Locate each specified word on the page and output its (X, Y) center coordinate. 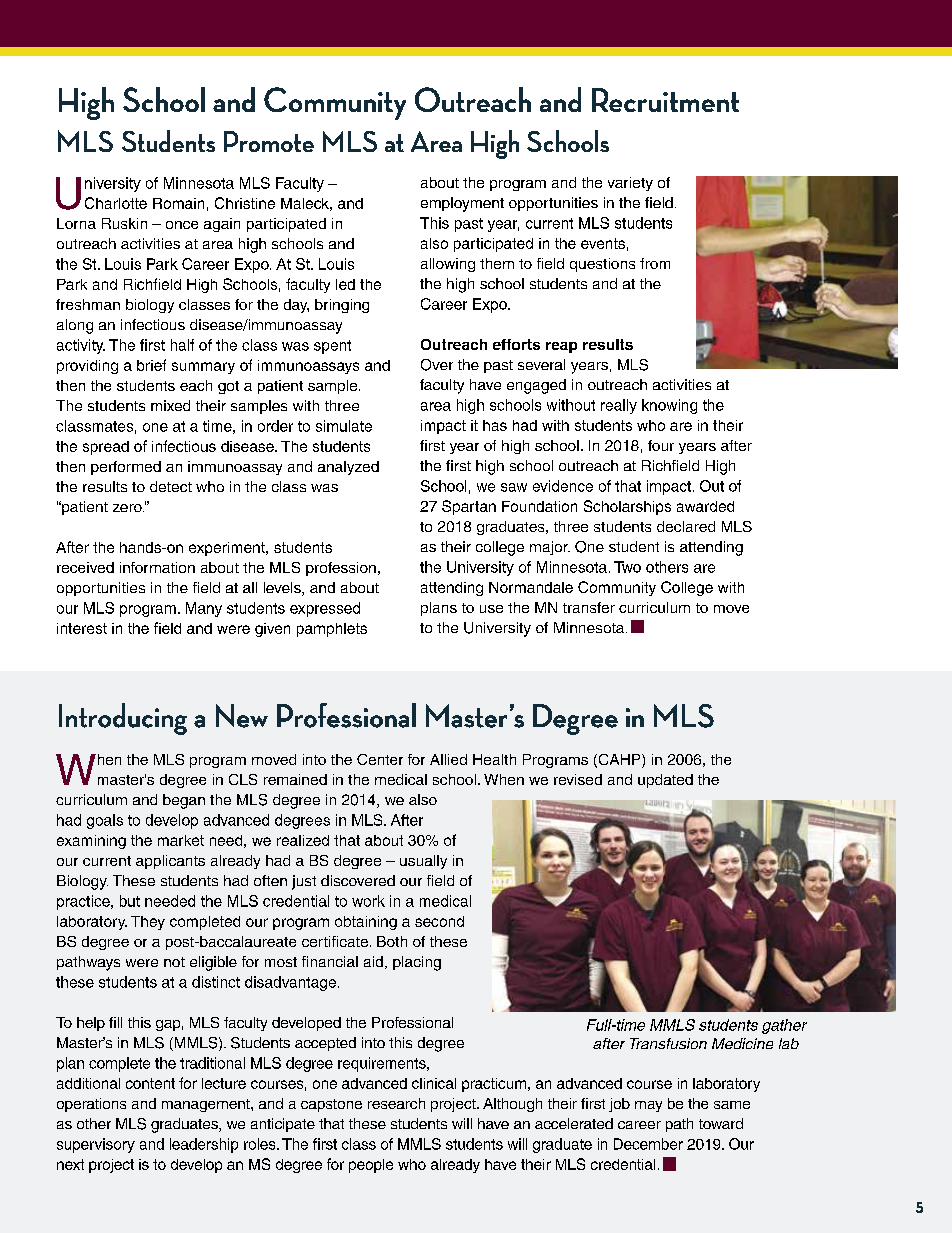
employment (462, 204)
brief (151, 365)
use (491, 609)
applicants (170, 862)
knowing (669, 406)
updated (665, 781)
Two (627, 567)
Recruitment (665, 100)
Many (204, 609)
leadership (204, 1145)
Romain (178, 203)
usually (423, 862)
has (495, 425)
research (396, 1103)
